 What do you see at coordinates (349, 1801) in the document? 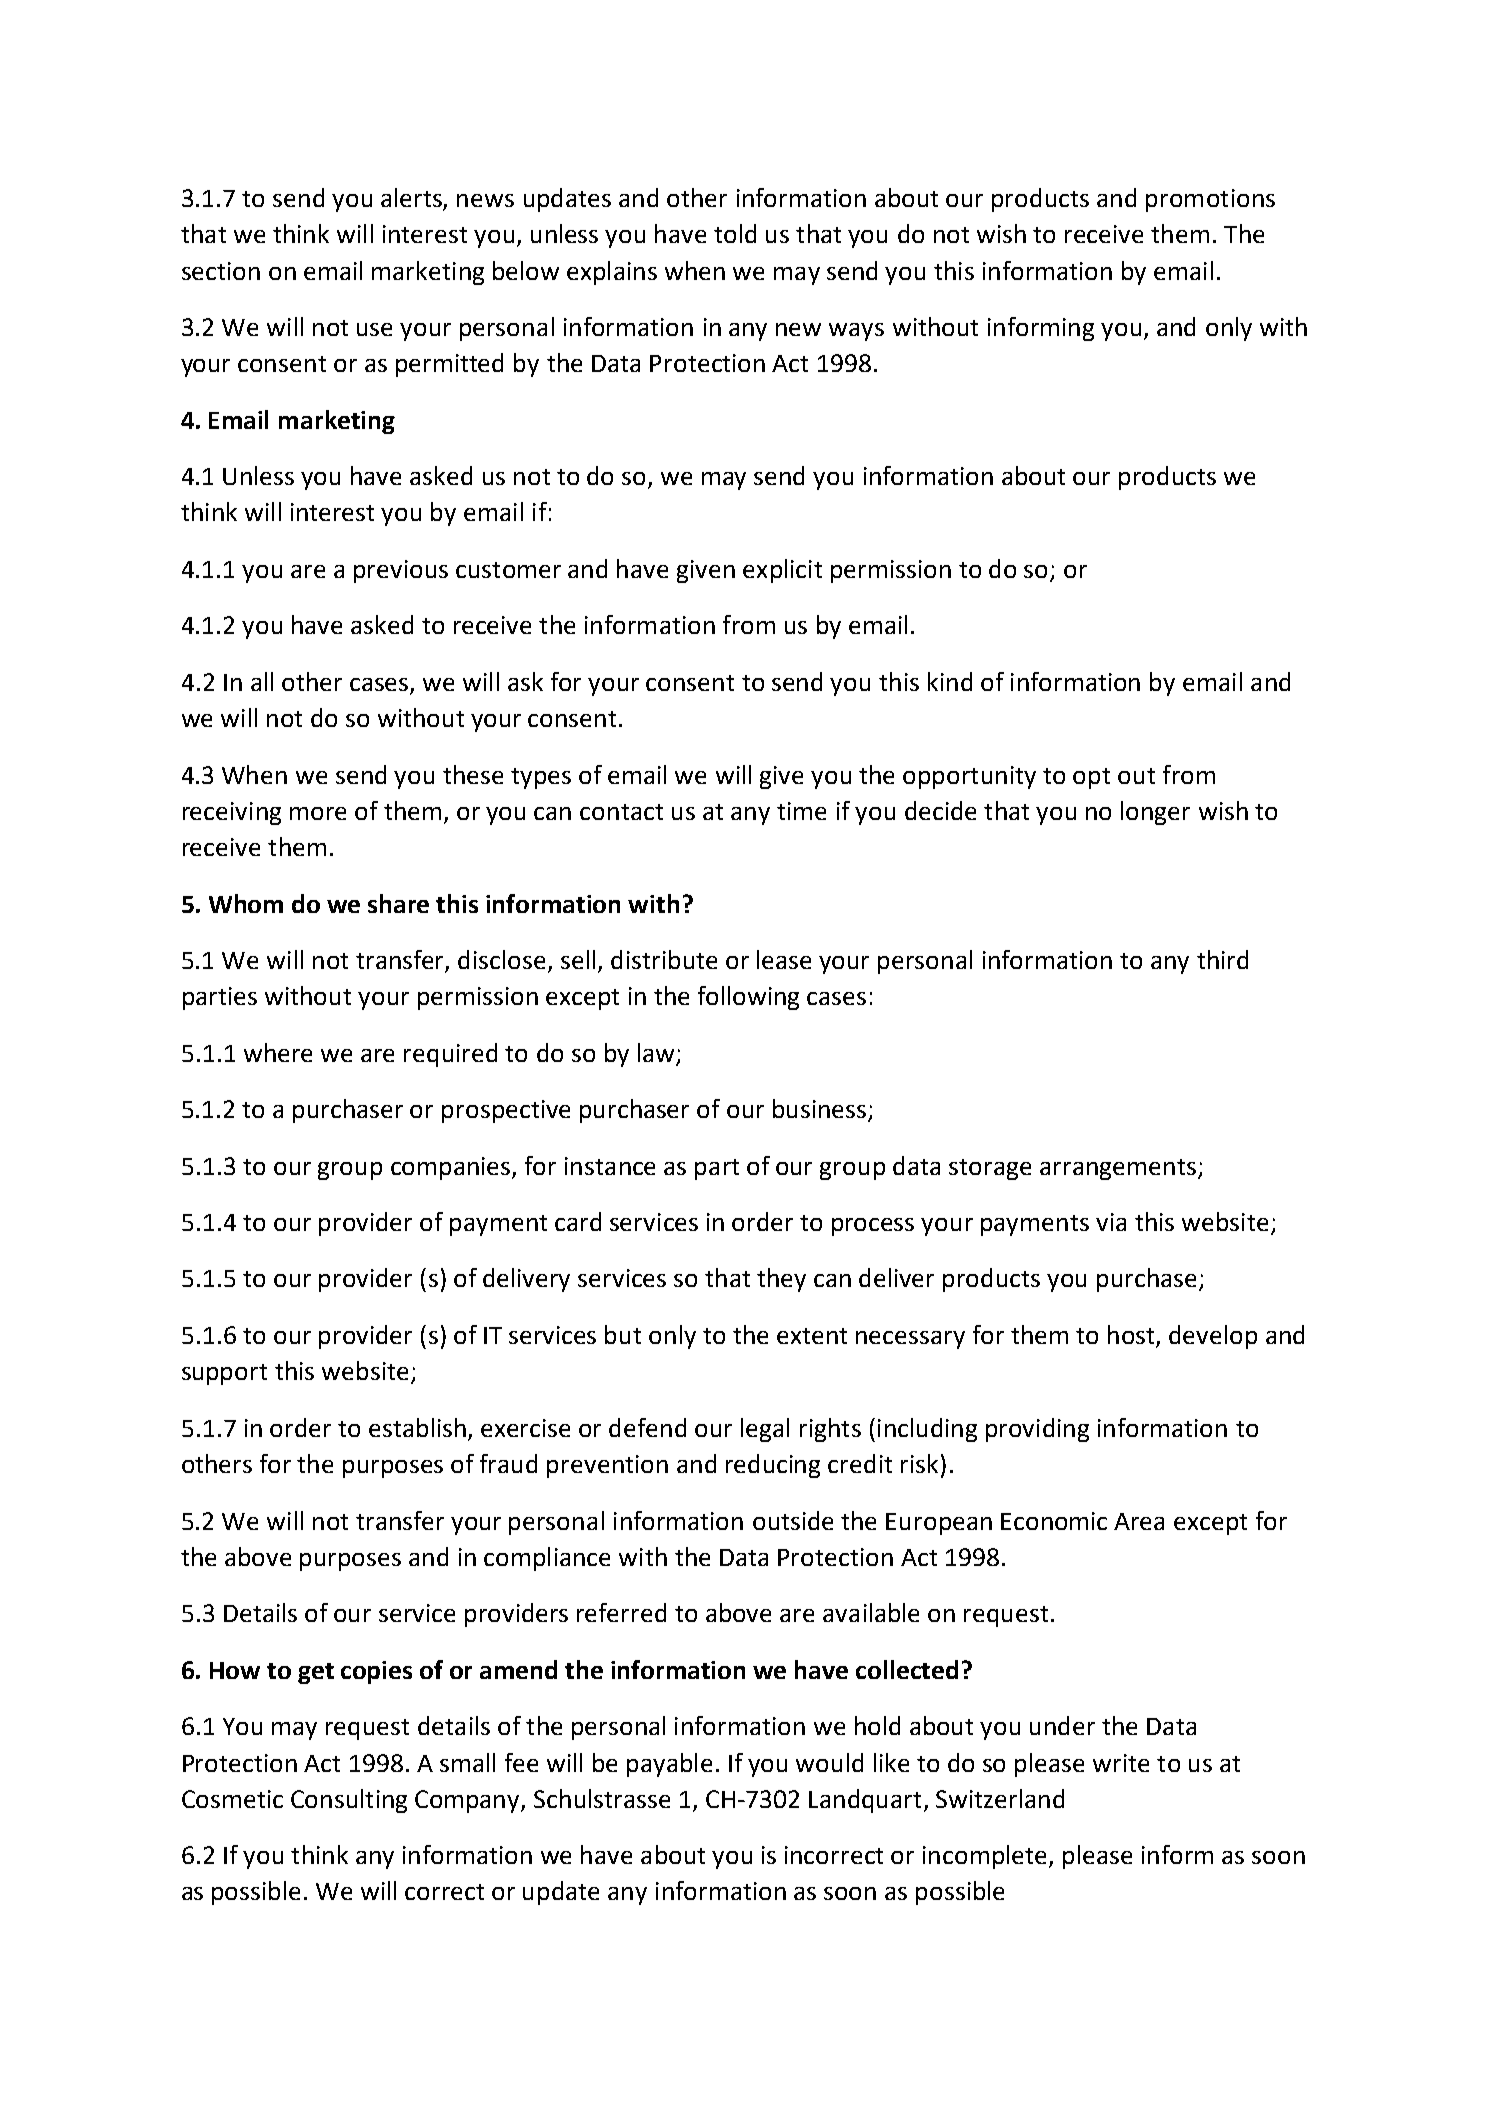
I see `Consulting` at bounding box center [349, 1801].
